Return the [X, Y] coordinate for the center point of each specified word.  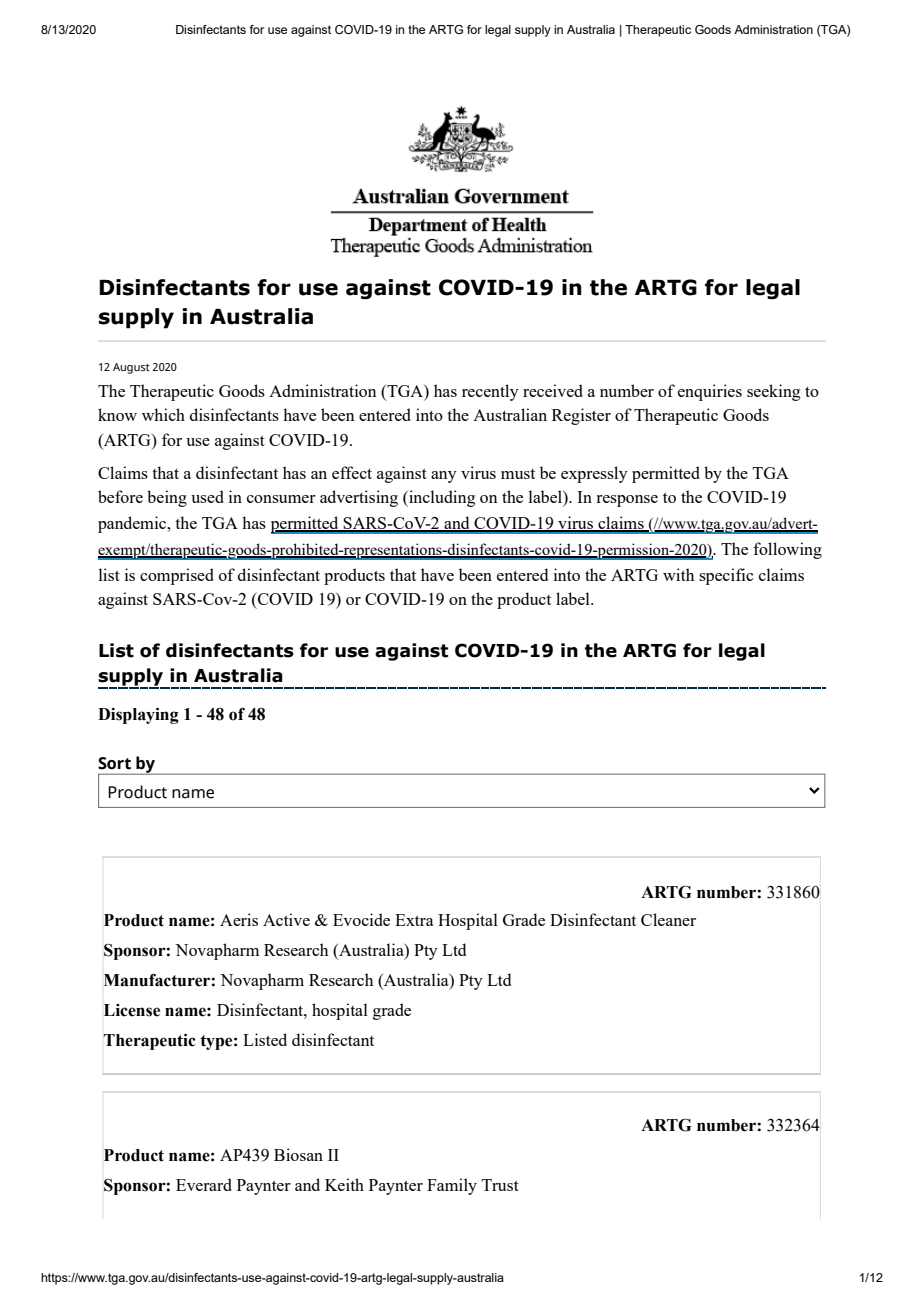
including [441, 498]
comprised [177, 576]
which [163, 414]
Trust [500, 1185]
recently [490, 392]
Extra [414, 920]
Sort [114, 763]
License [131, 1010]
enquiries [710, 392]
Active [286, 919]
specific [726, 576]
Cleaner [668, 919]
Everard [204, 1184]
